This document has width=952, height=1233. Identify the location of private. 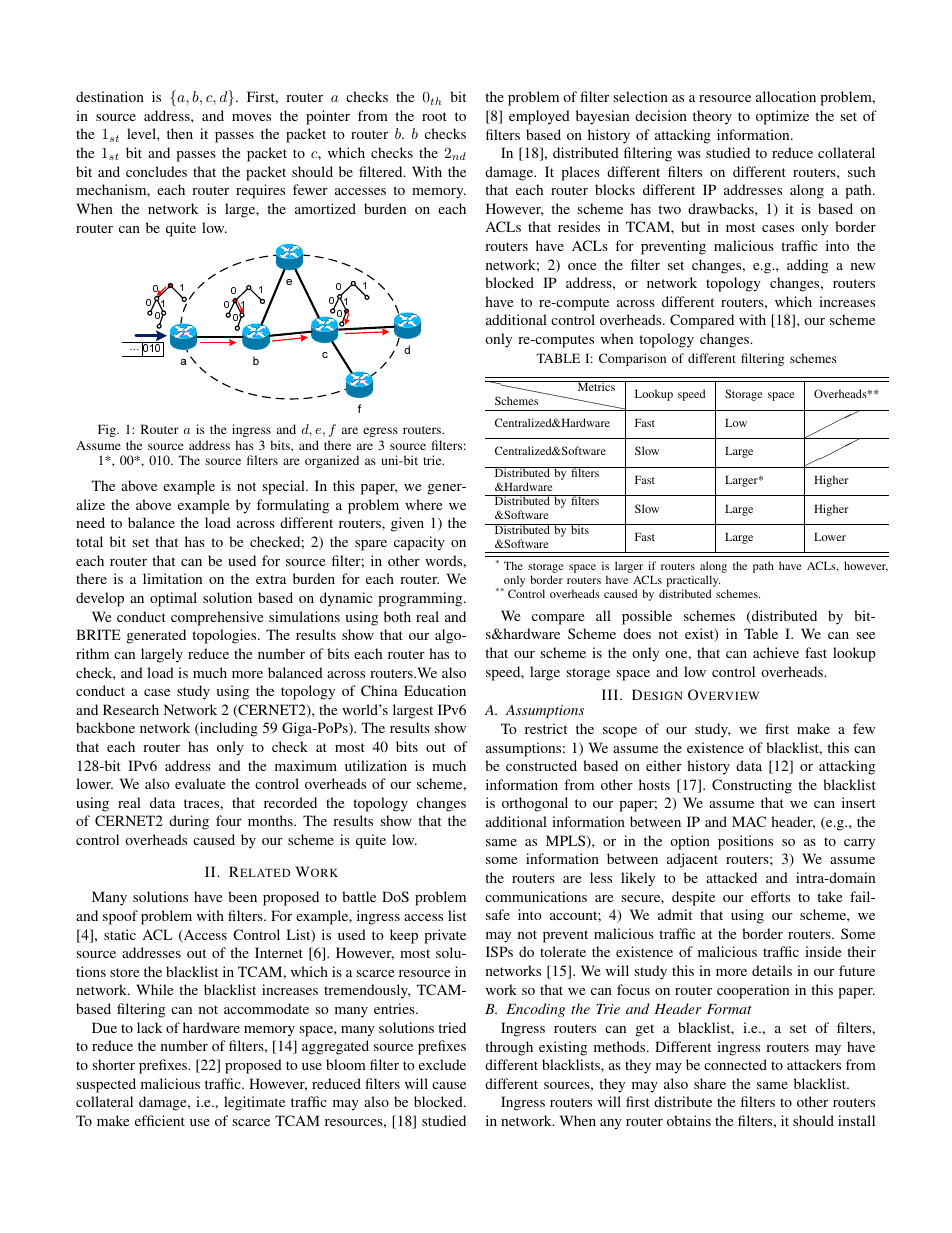
(445, 936).
